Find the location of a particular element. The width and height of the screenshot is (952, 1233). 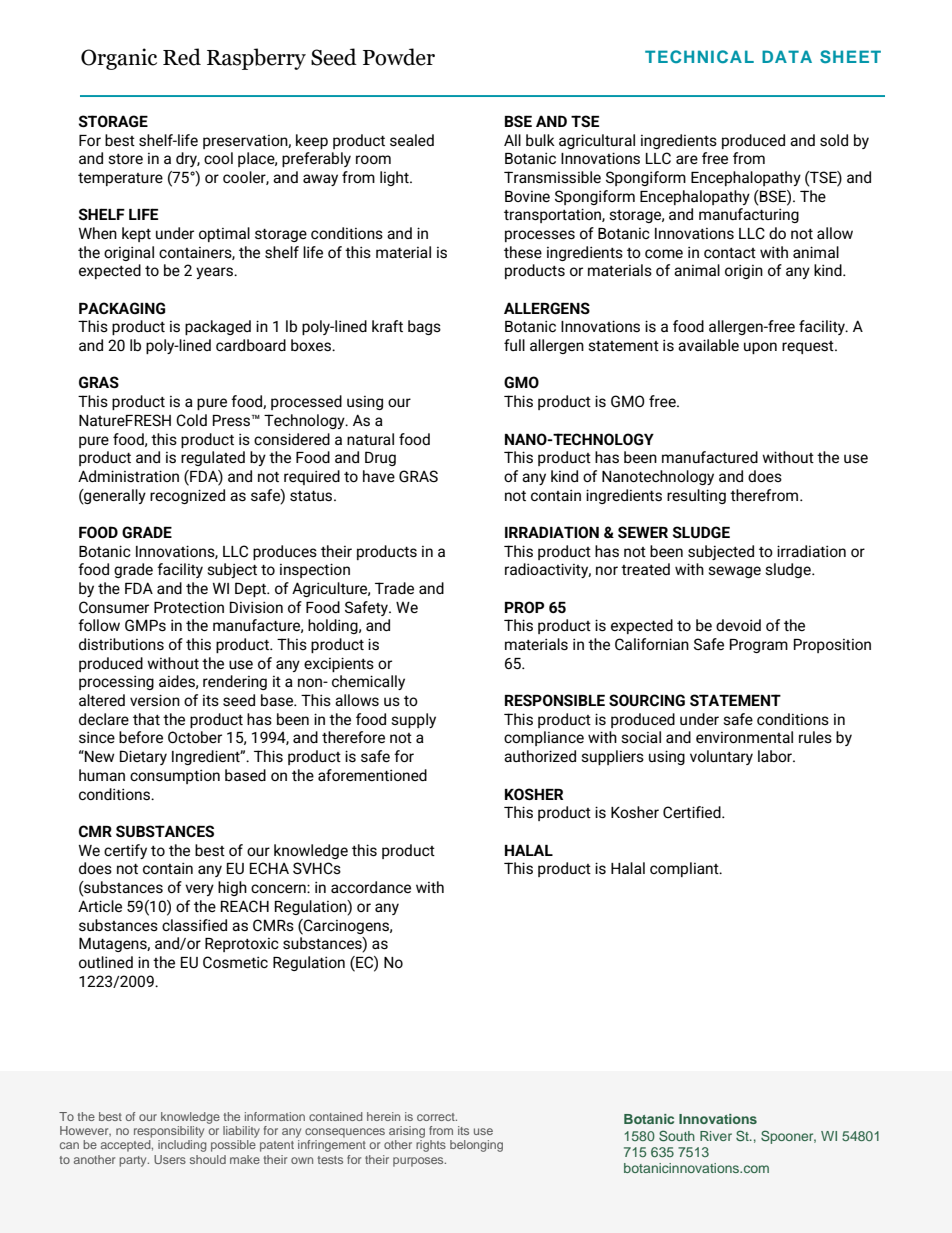

River is located at coordinates (716, 1136).
